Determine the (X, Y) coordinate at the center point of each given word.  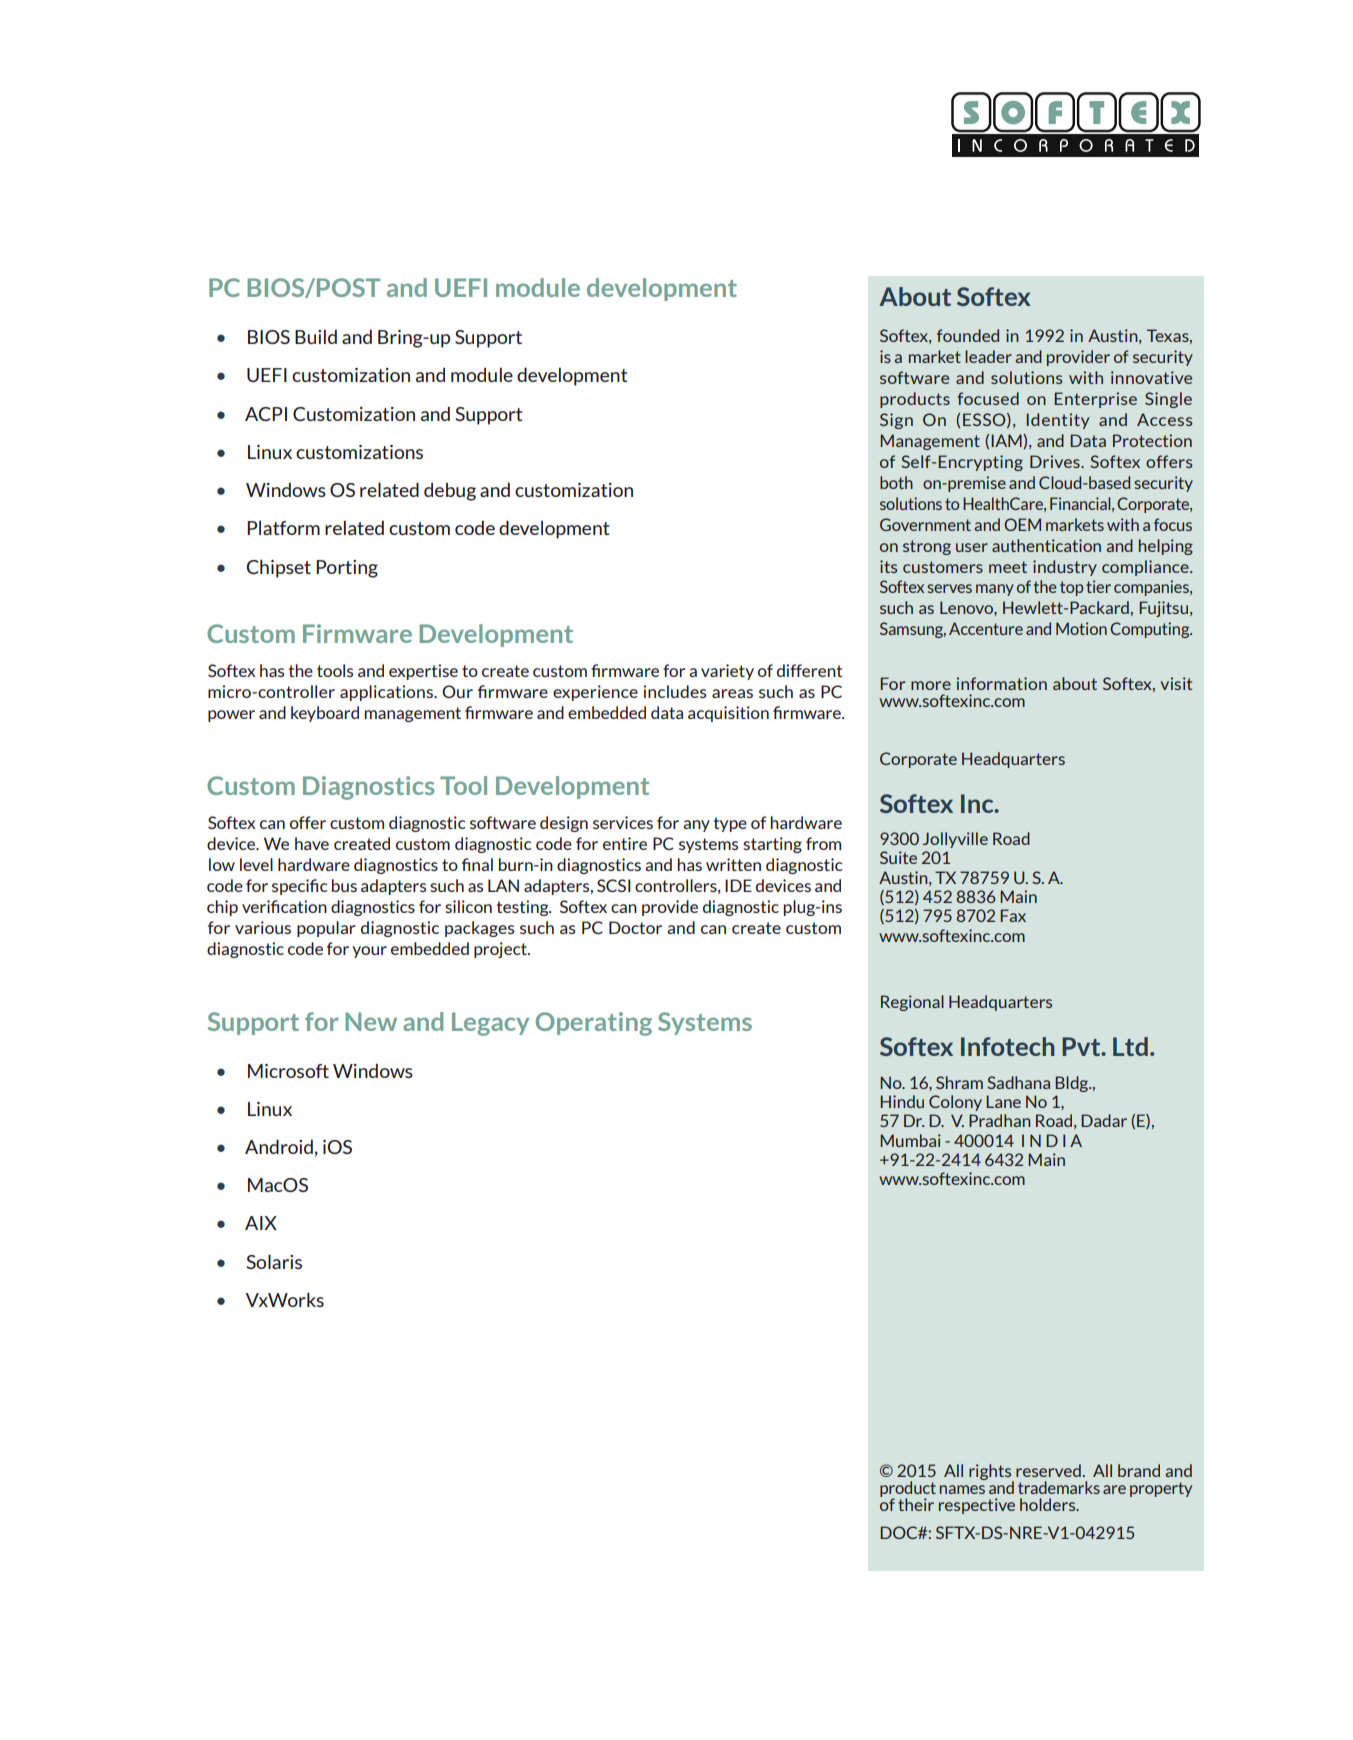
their (916, 1504)
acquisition (728, 714)
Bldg (1073, 1084)
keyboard (325, 714)
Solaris (274, 1261)
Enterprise (1096, 400)
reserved (1048, 1470)
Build (316, 336)
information (1002, 683)
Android (279, 1146)
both (896, 482)
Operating (593, 1024)
